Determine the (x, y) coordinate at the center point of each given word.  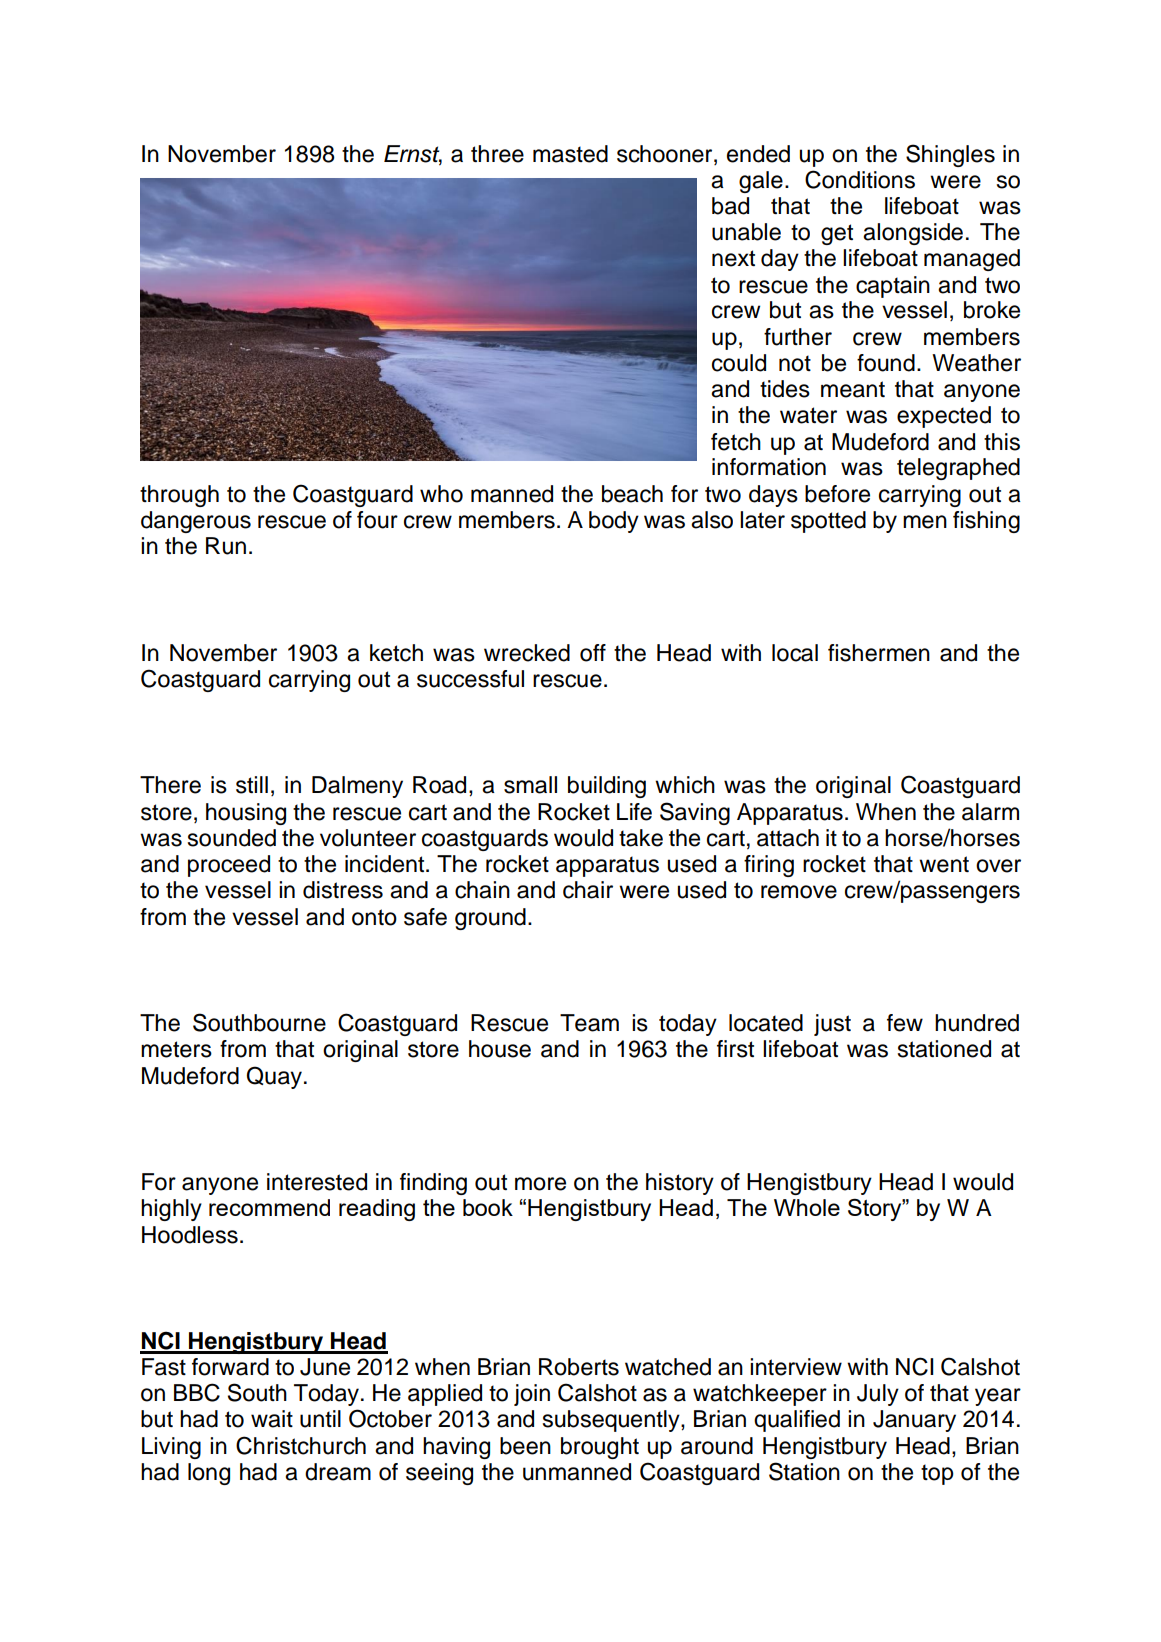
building (607, 787)
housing (246, 814)
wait (272, 1419)
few (905, 1023)
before (837, 494)
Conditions (860, 179)
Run (226, 546)
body (614, 522)
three (497, 154)
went (944, 864)
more (540, 1184)
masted (570, 154)
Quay (274, 1077)
